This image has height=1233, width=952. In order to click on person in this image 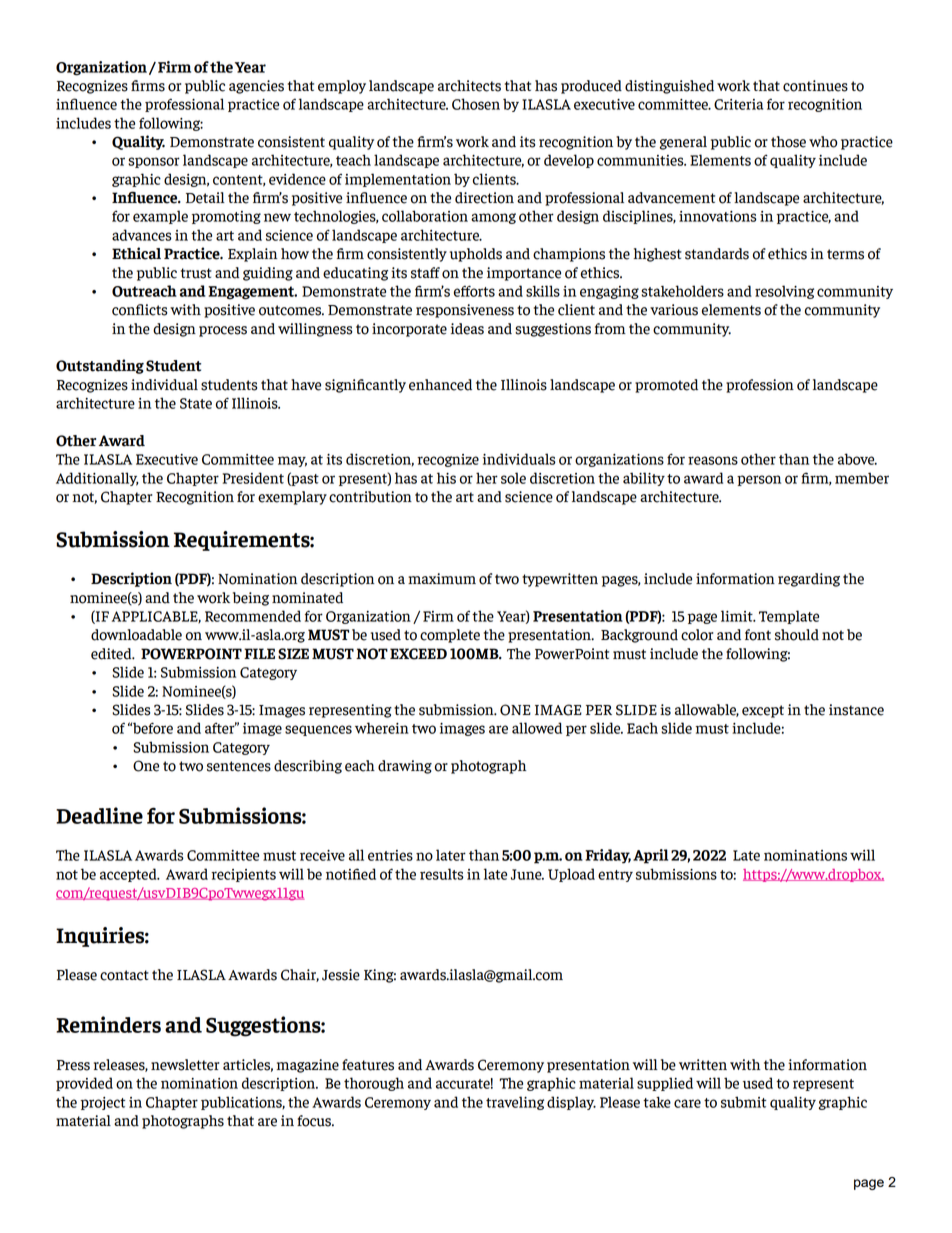, I will do `click(759, 480)`.
